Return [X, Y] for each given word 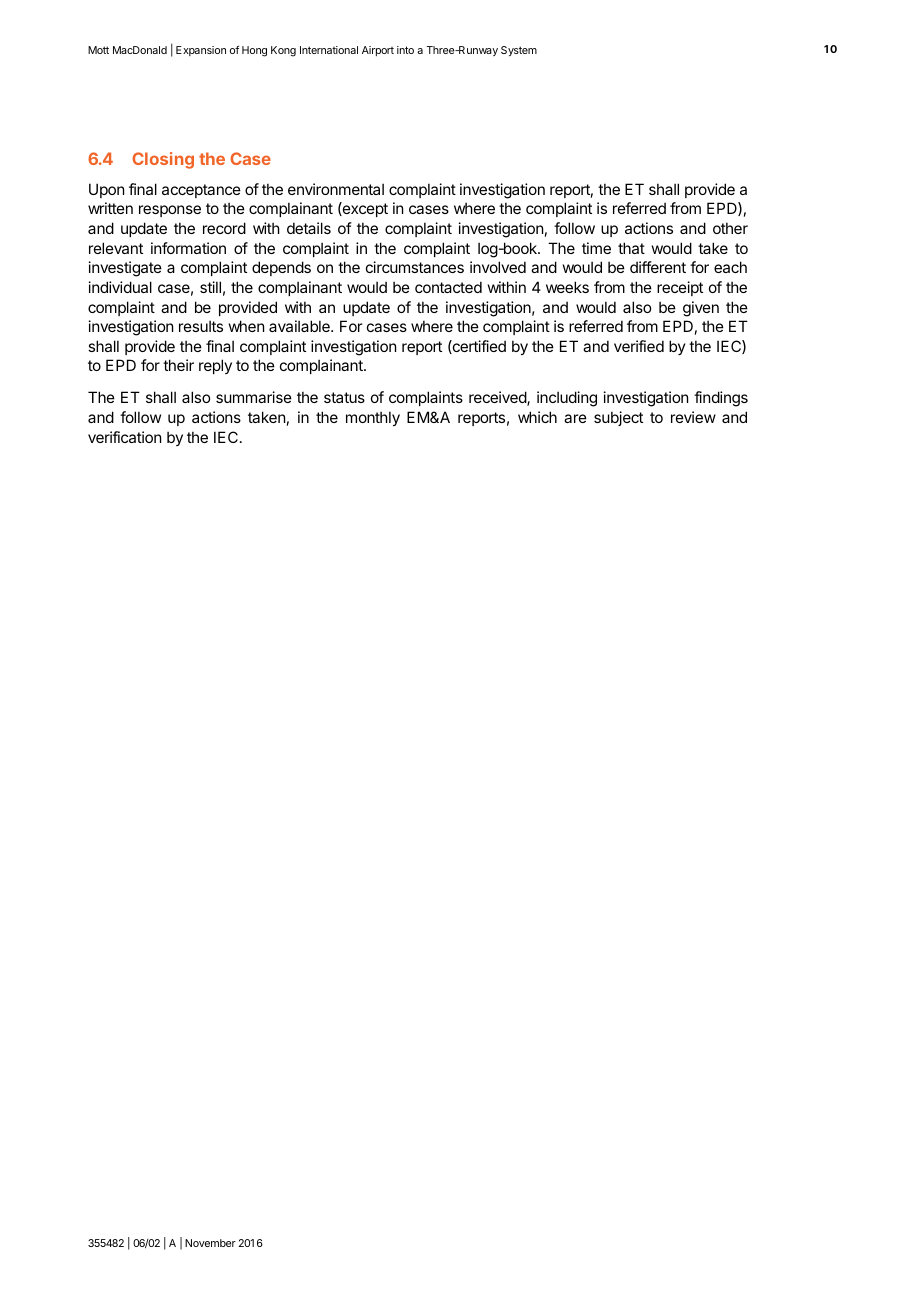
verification [124, 437]
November [210, 1243]
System [519, 51]
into [405, 50]
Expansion [201, 51]
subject [618, 418]
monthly [373, 418]
